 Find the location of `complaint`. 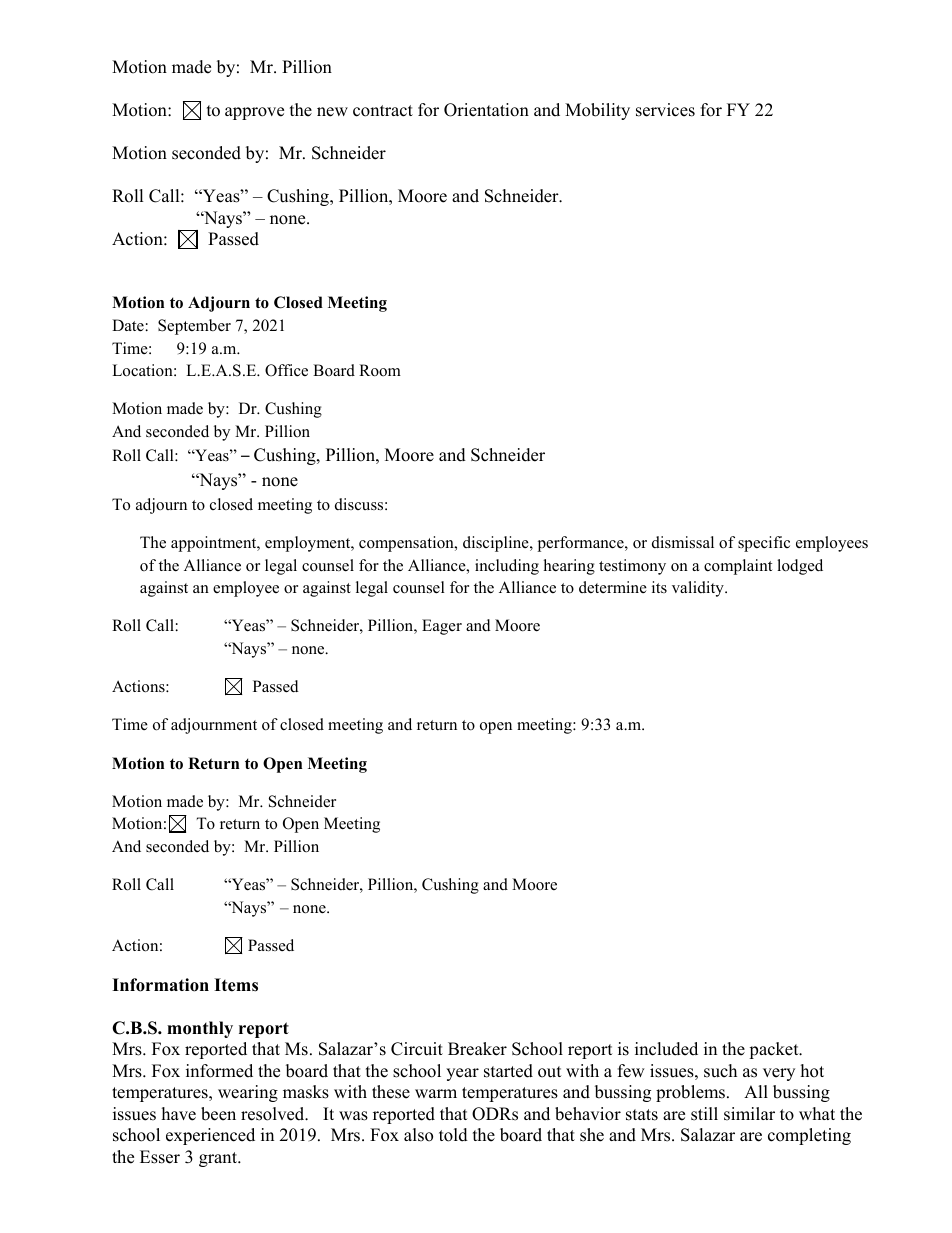

complaint is located at coordinates (738, 567).
